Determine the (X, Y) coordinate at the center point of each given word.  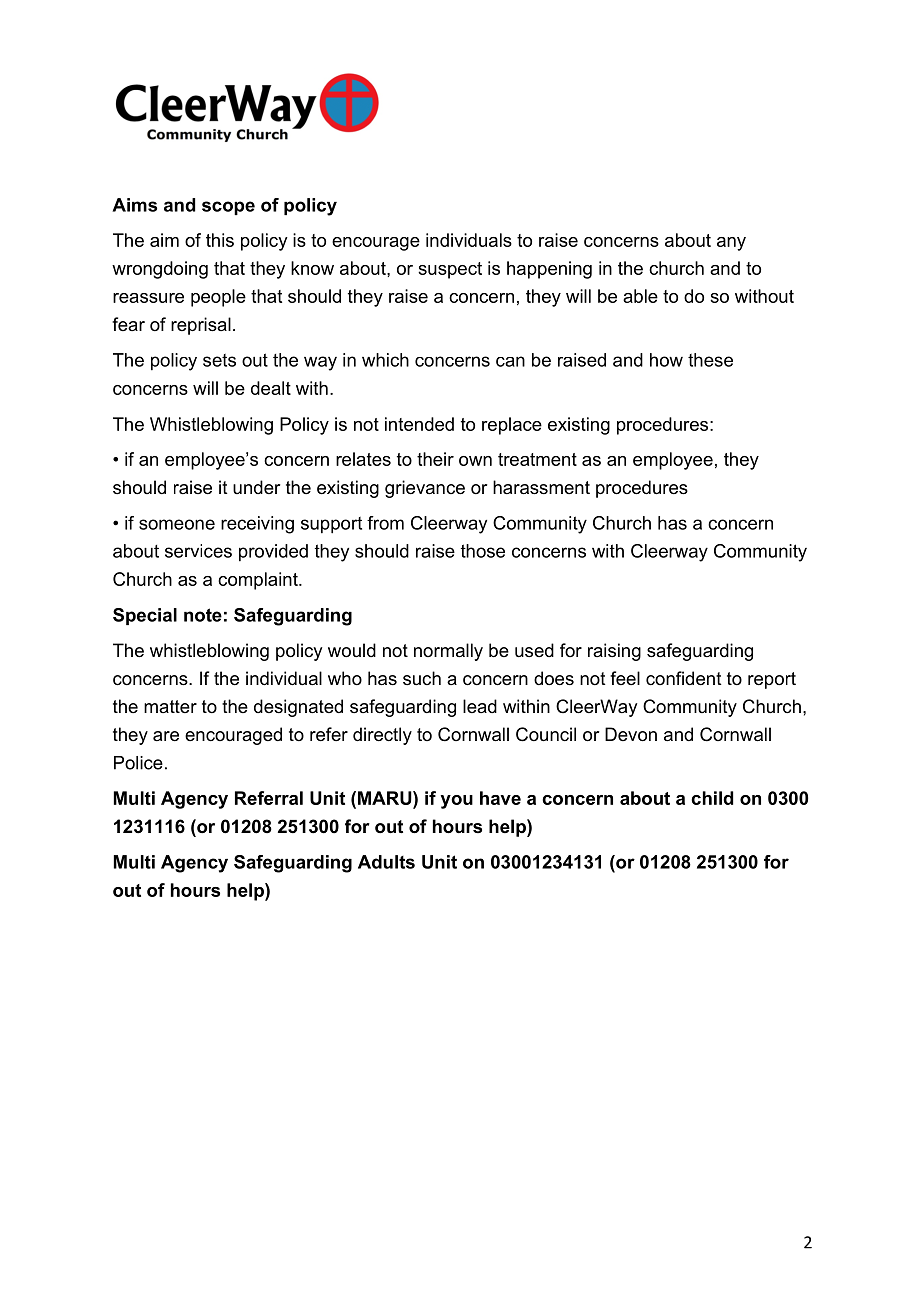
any (731, 244)
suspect (450, 270)
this (220, 240)
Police (138, 763)
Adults (386, 862)
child (712, 798)
